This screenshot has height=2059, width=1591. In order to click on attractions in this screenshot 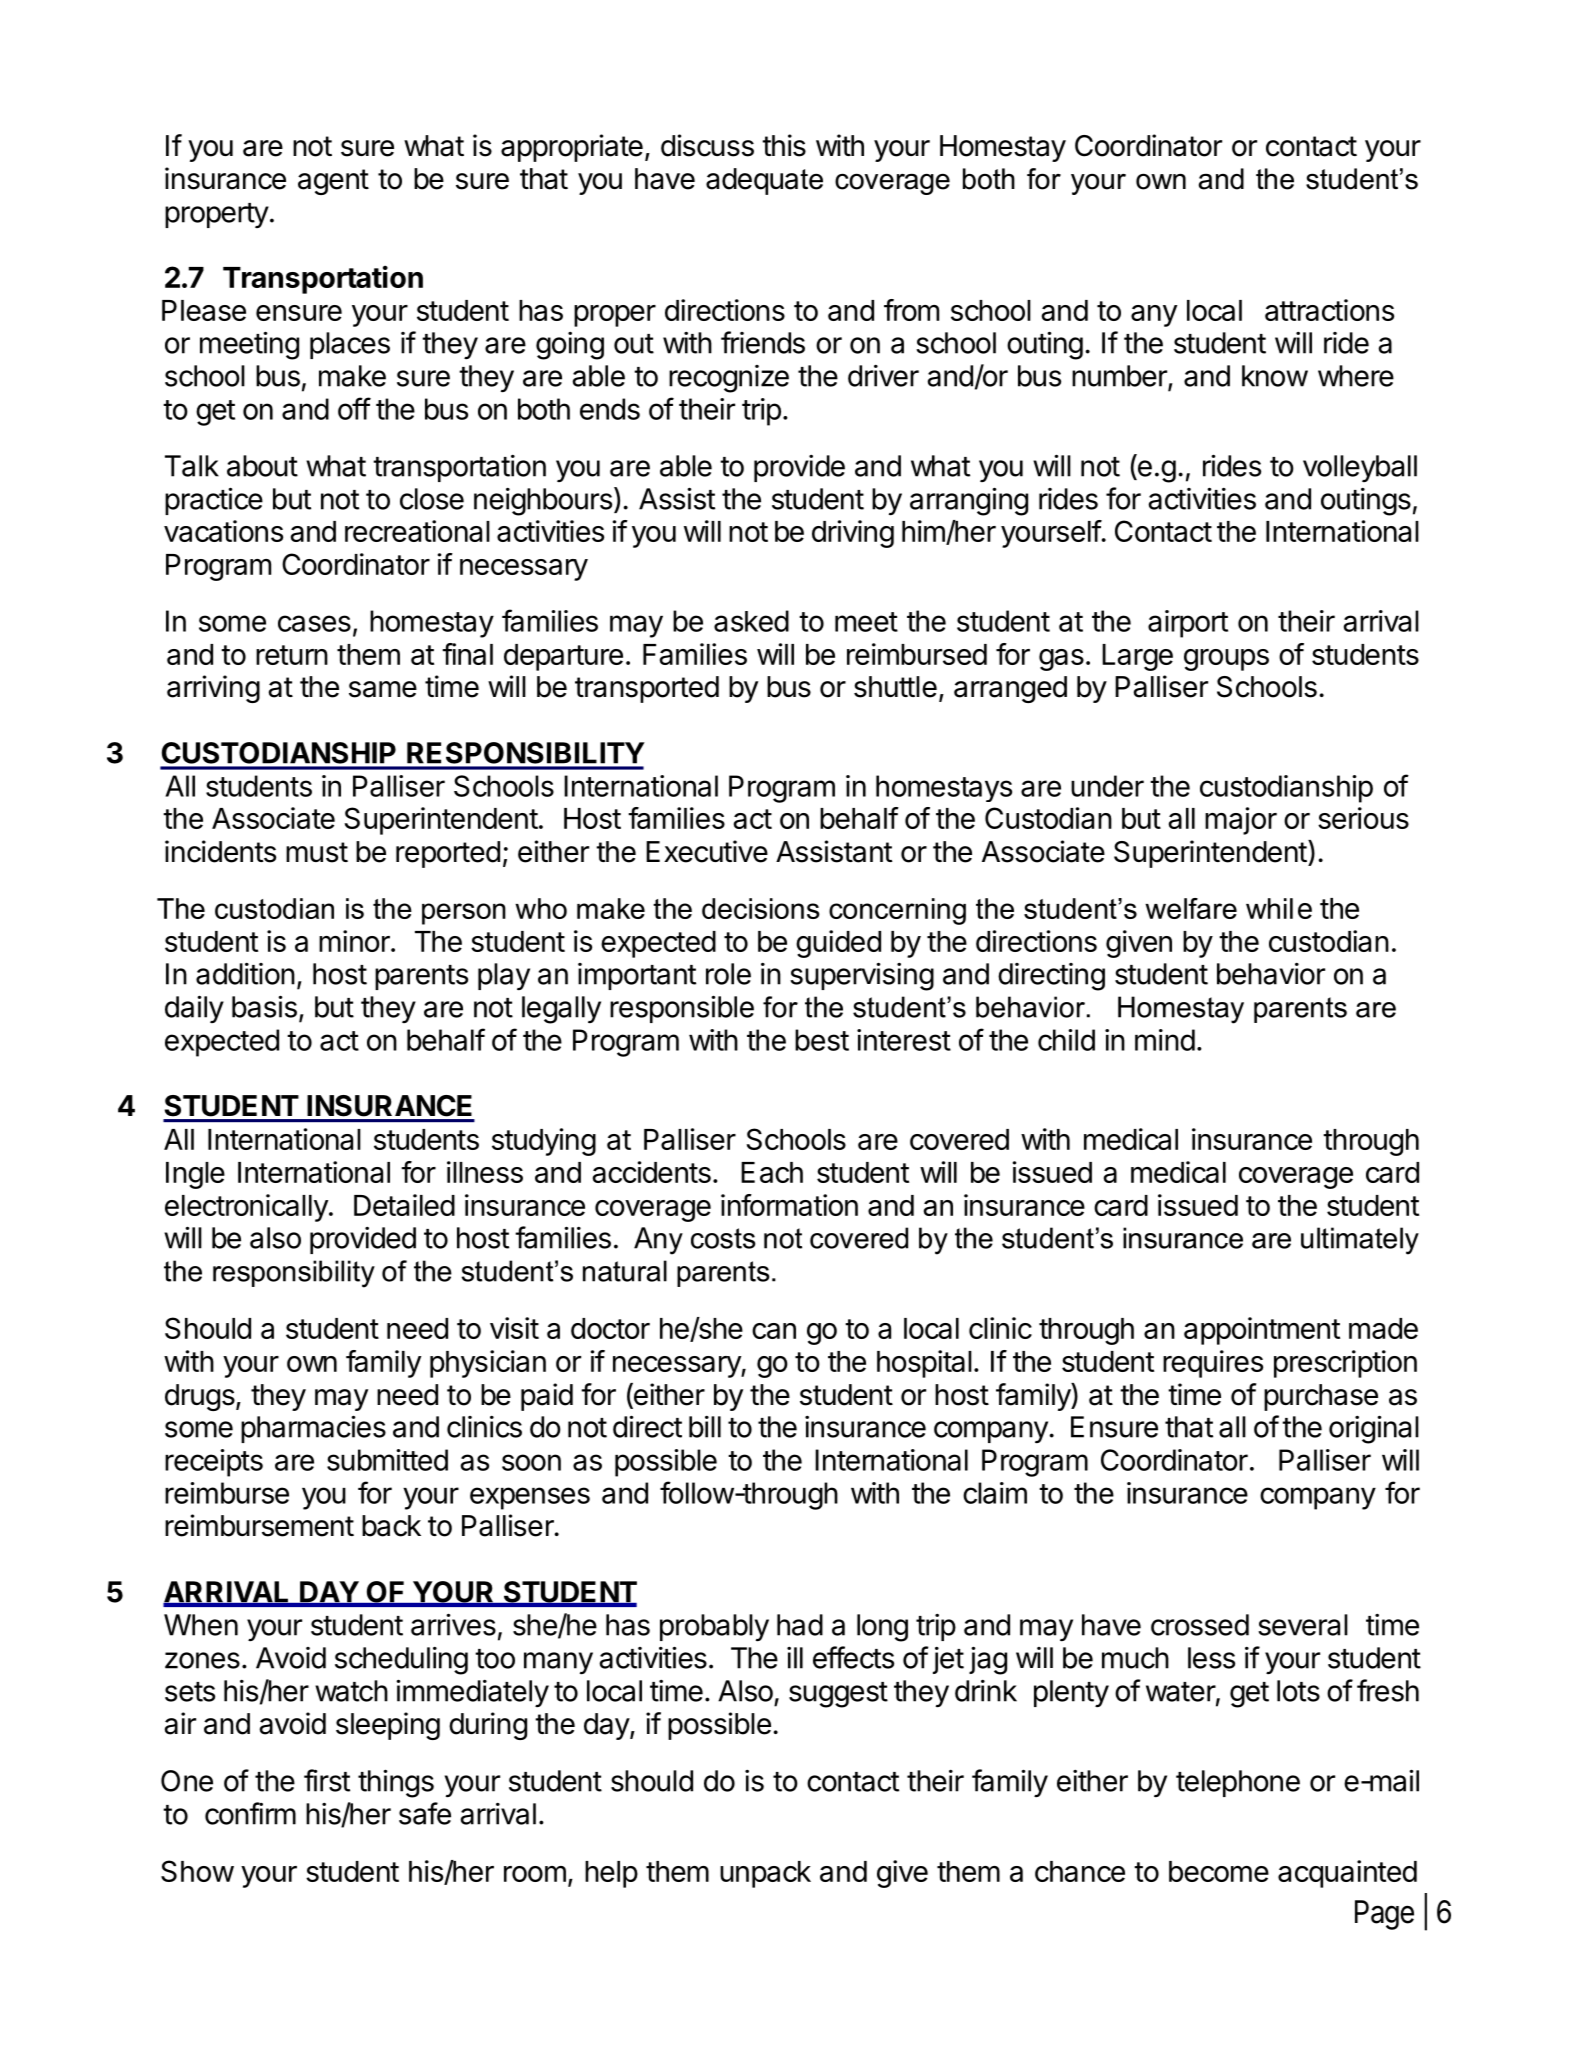, I will do `click(1329, 310)`.
